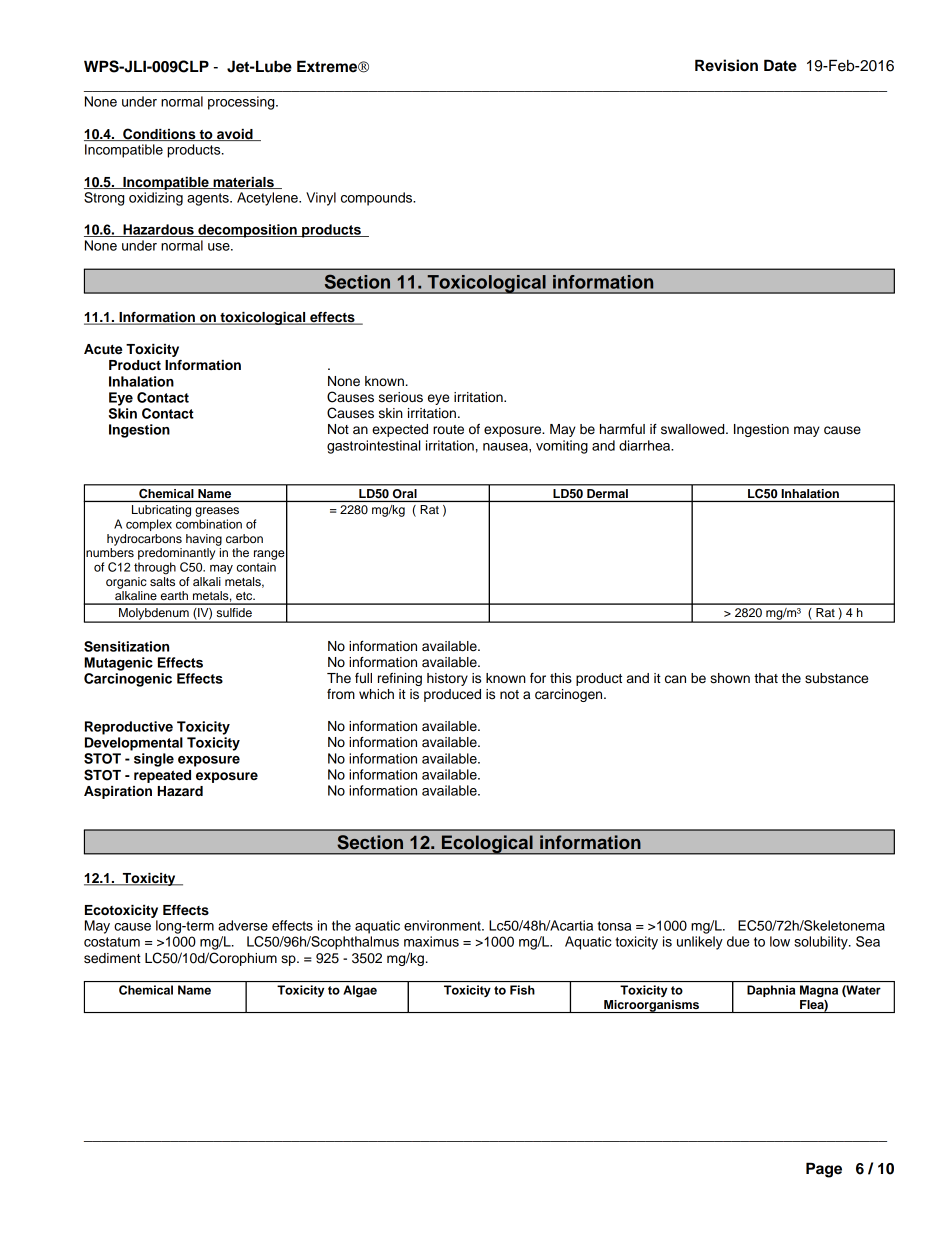 The width and height of the screenshot is (952, 1233). Describe the element at coordinates (162, 776) in the screenshot. I see `repeated` at that location.
